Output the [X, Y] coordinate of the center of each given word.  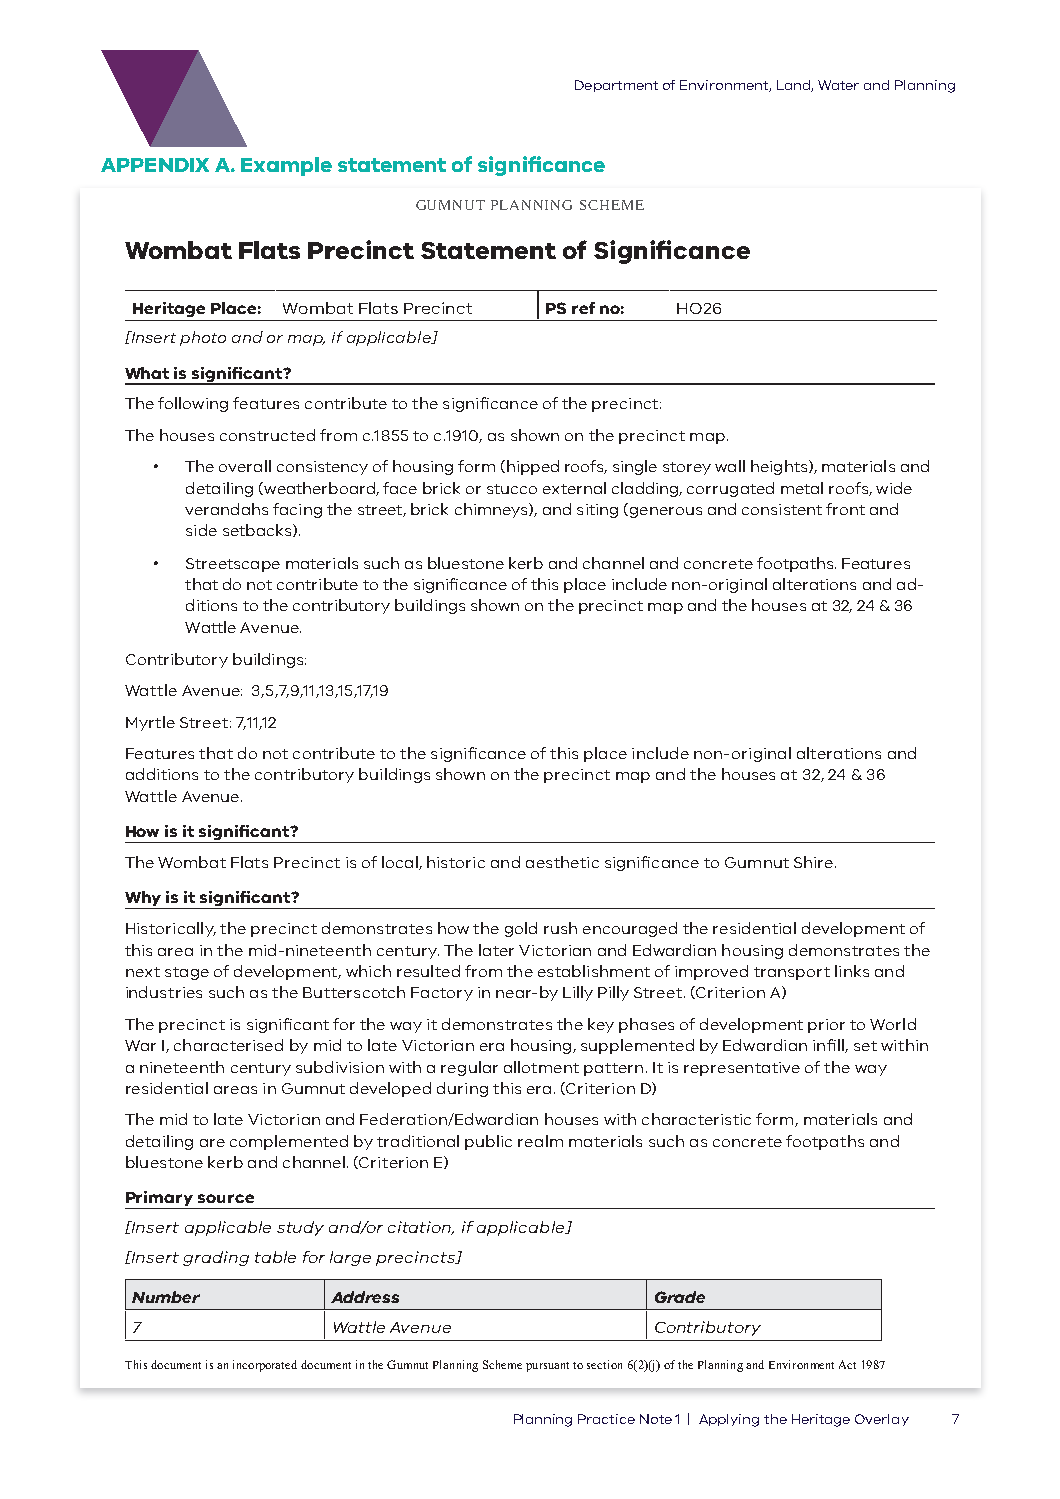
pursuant [547, 1367]
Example [286, 166]
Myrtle [150, 723]
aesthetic [562, 862]
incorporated [265, 1366]
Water [838, 85]
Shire [815, 862]
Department [616, 86]
